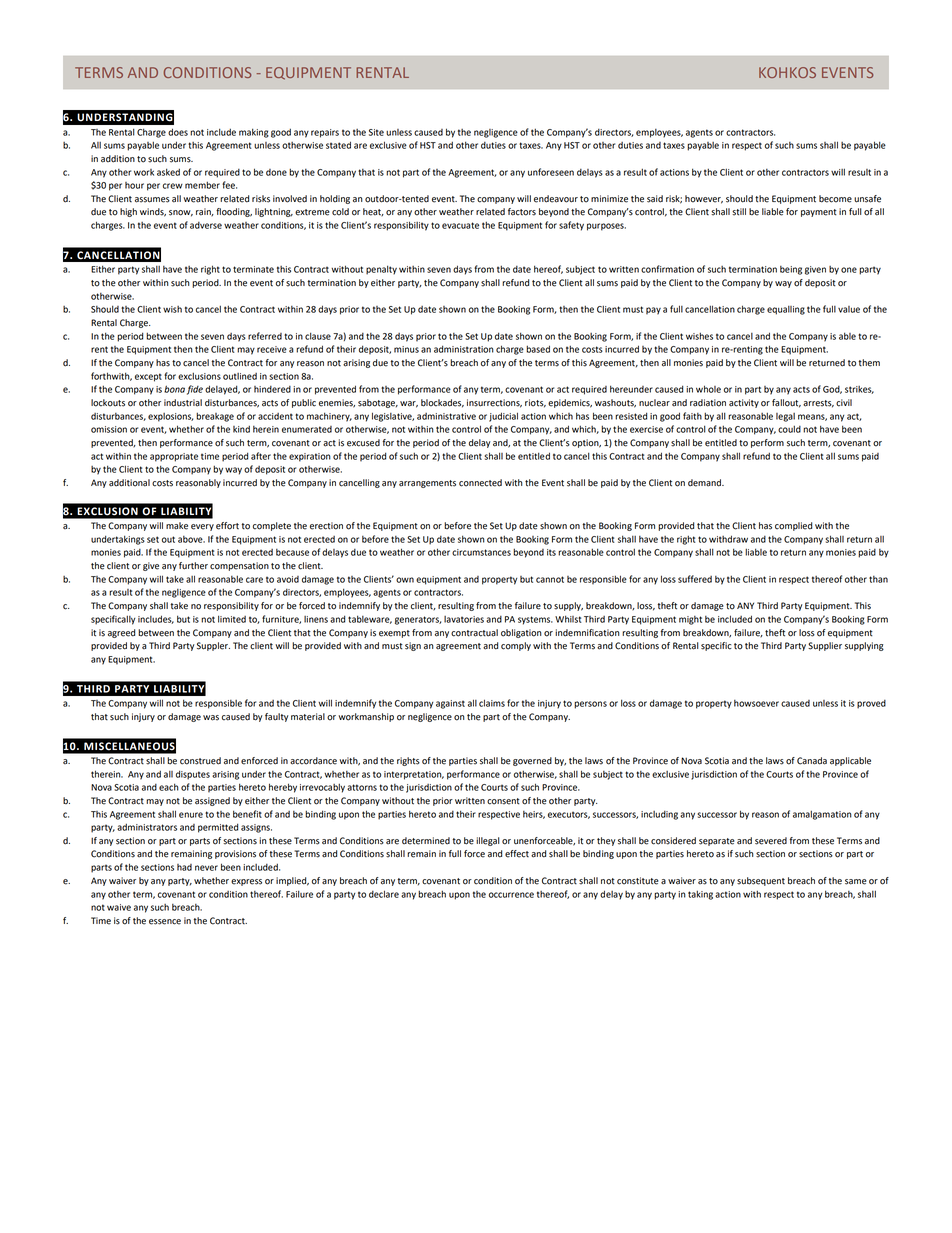 This document has width=952, height=1233. Describe the element at coordinates (825, 646) in the document. I see `Supplier` at that location.
